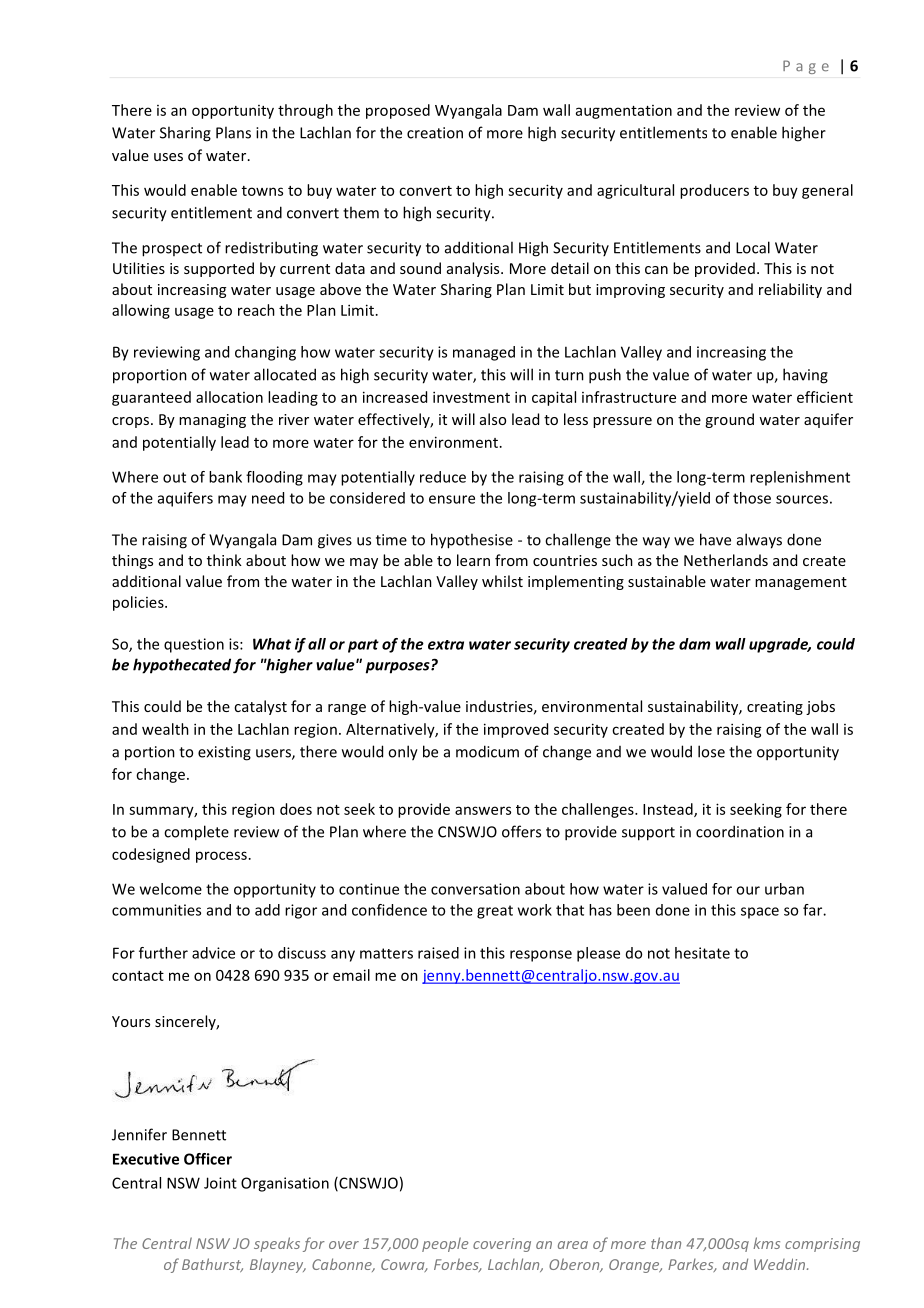  What do you see at coordinates (740, 831) in the document?
I see `coordination` at bounding box center [740, 831].
